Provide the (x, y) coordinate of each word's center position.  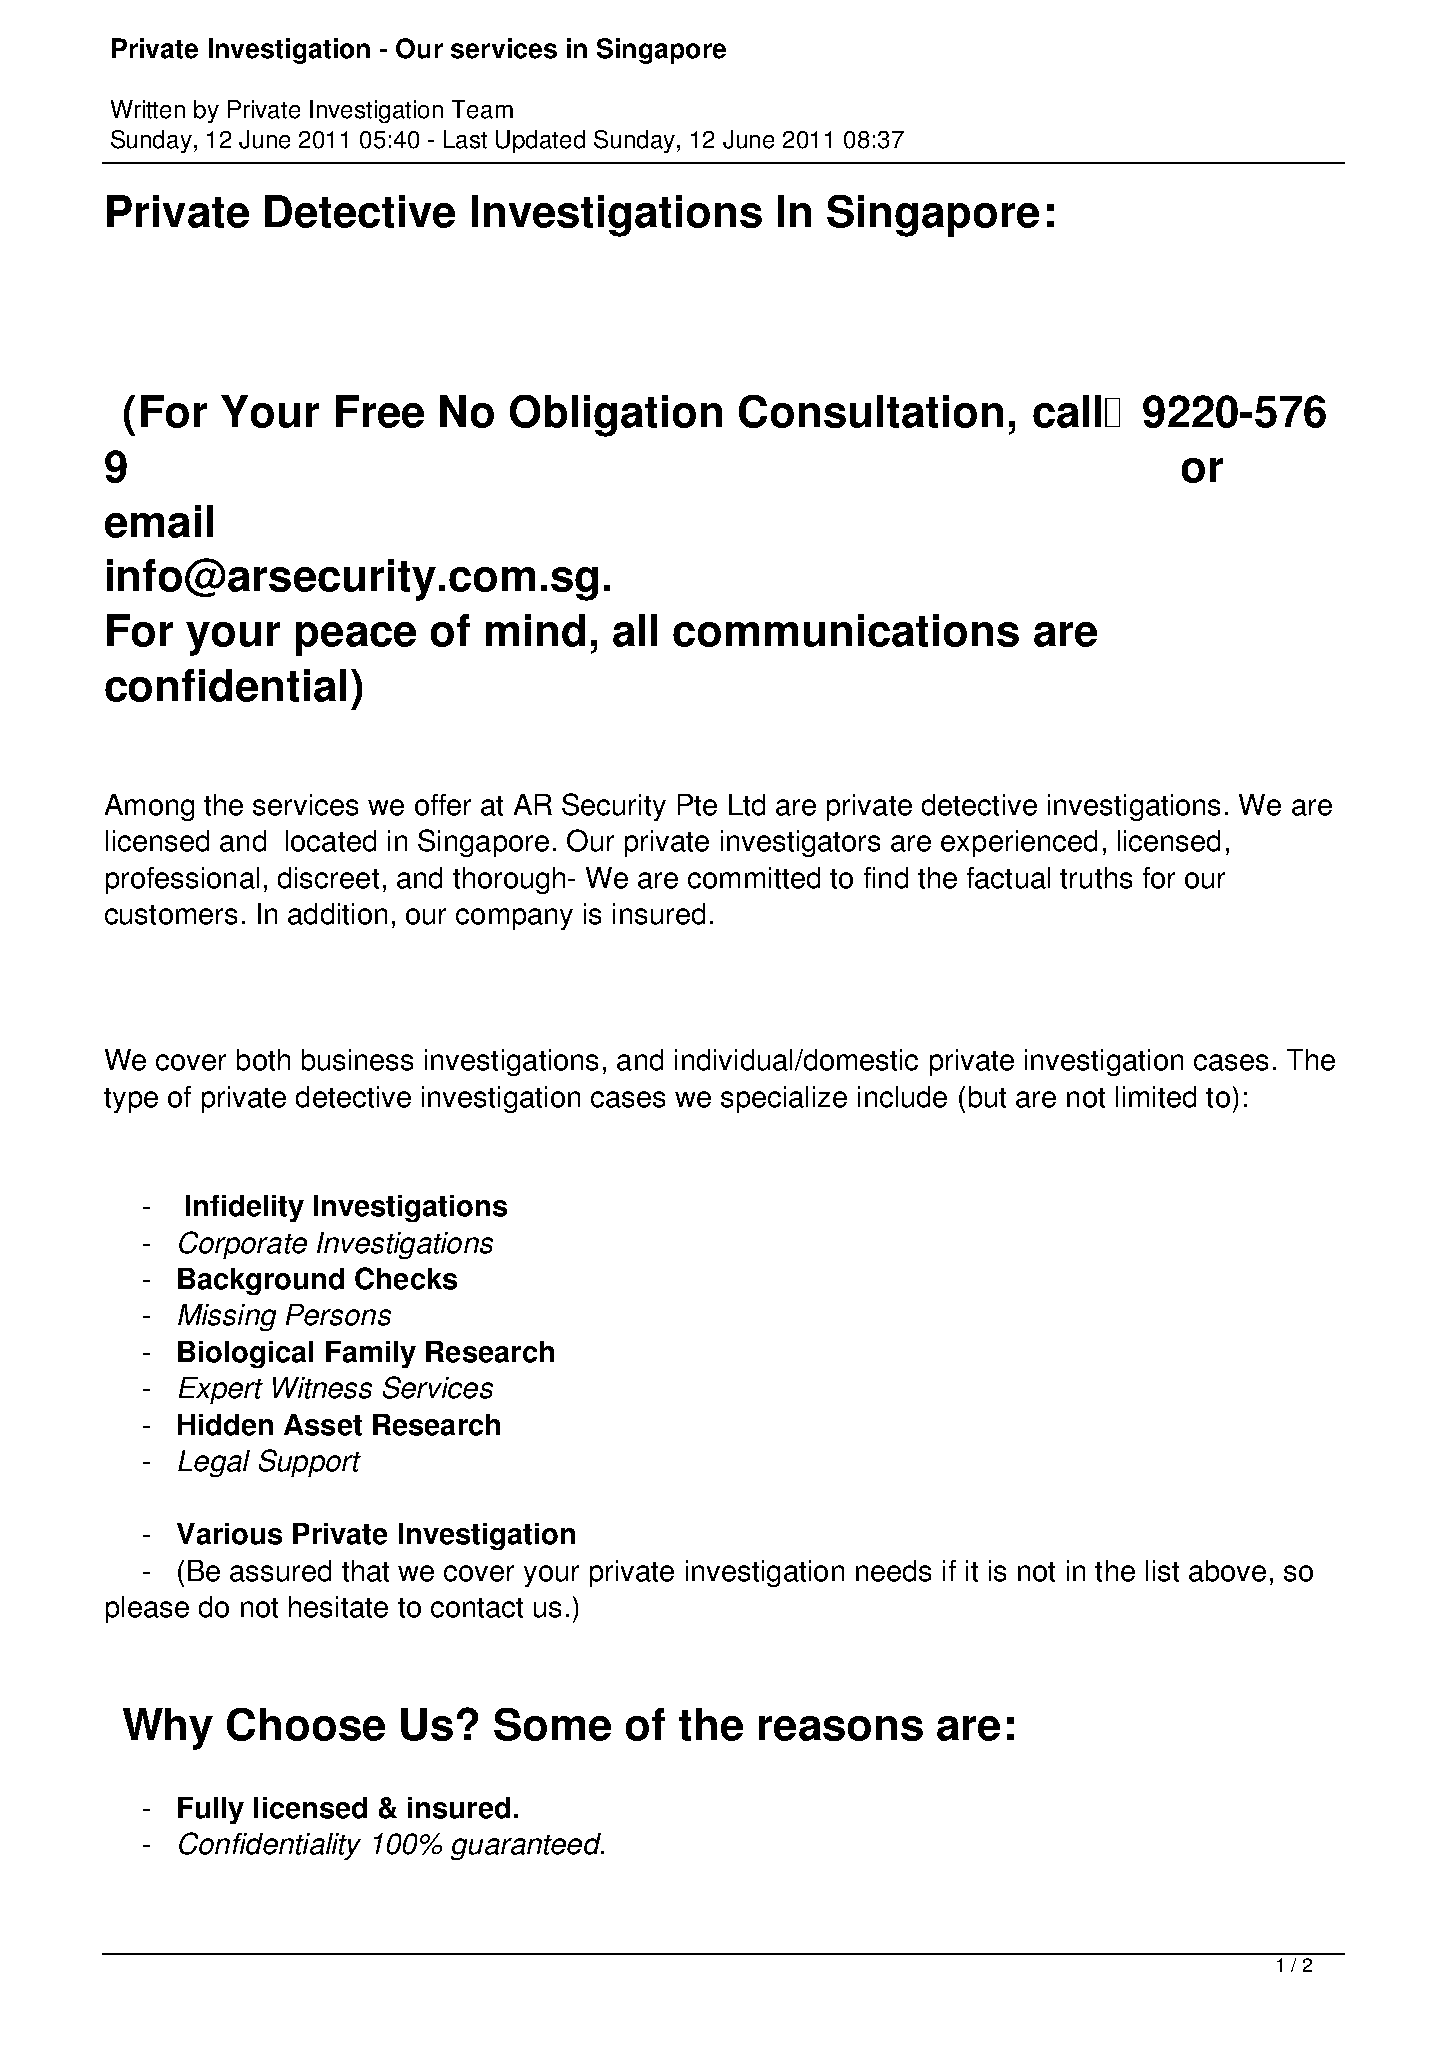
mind (535, 630)
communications (846, 630)
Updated (540, 141)
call (1067, 411)
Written (148, 109)
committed (754, 878)
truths (1096, 878)
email (159, 521)
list (1162, 1571)
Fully (211, 1810)
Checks (406, 1278)
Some (552, 1724)
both (263, 1060)
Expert (221, 1390)
